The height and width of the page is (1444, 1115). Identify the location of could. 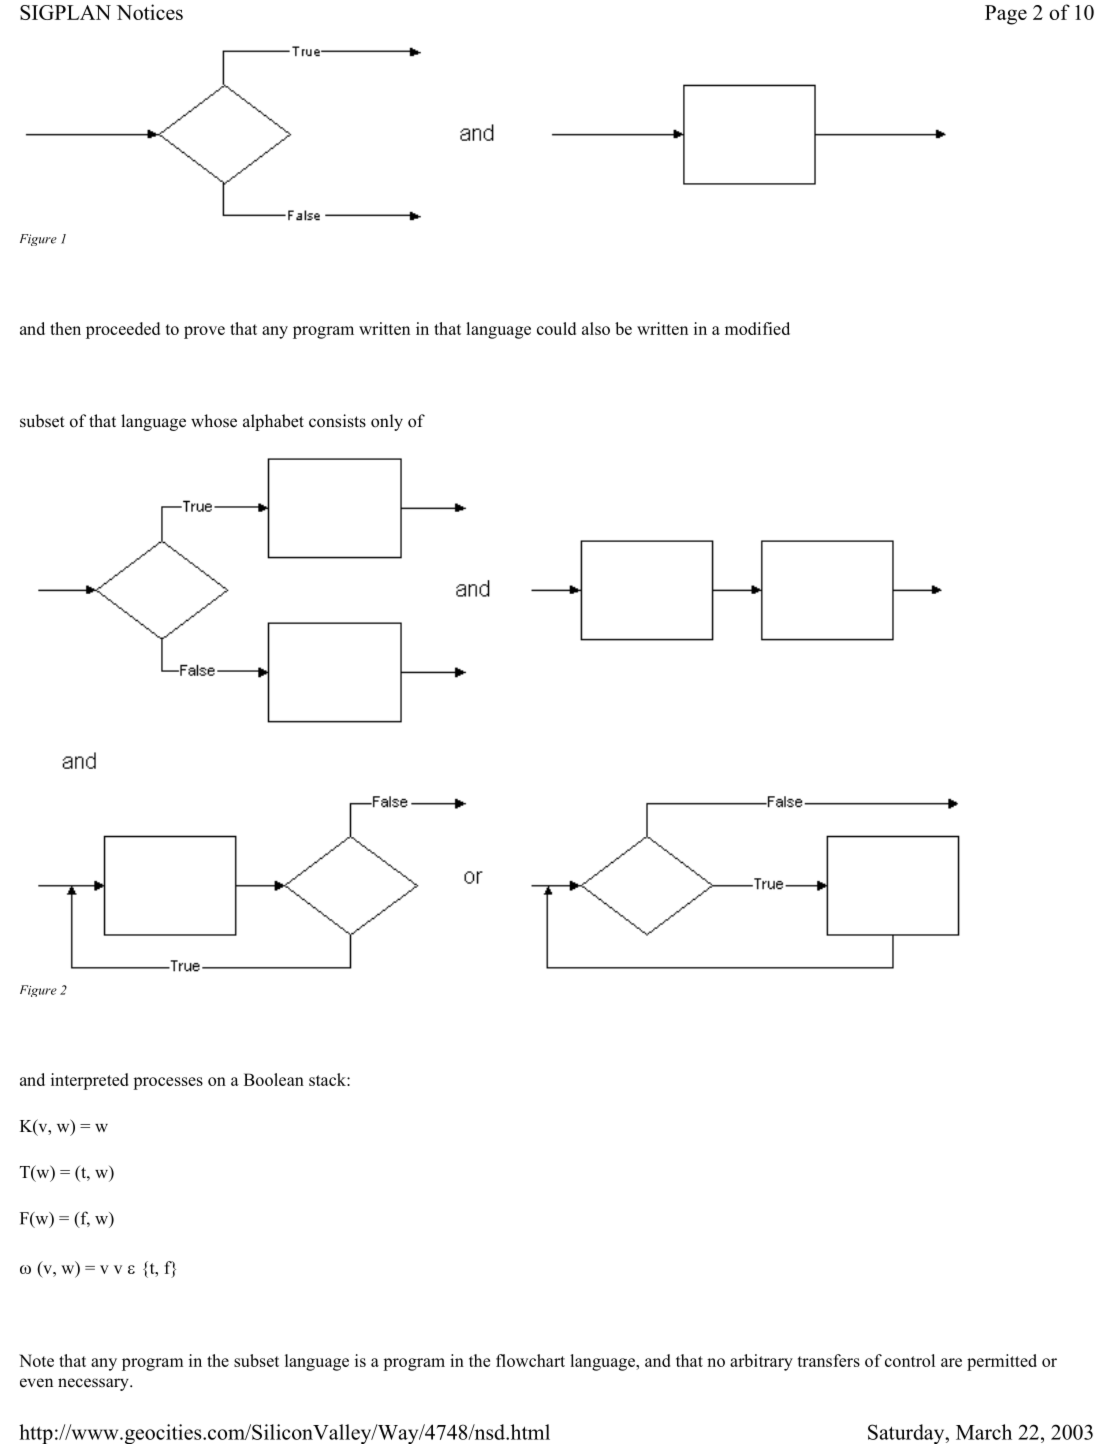
(556, 328).
